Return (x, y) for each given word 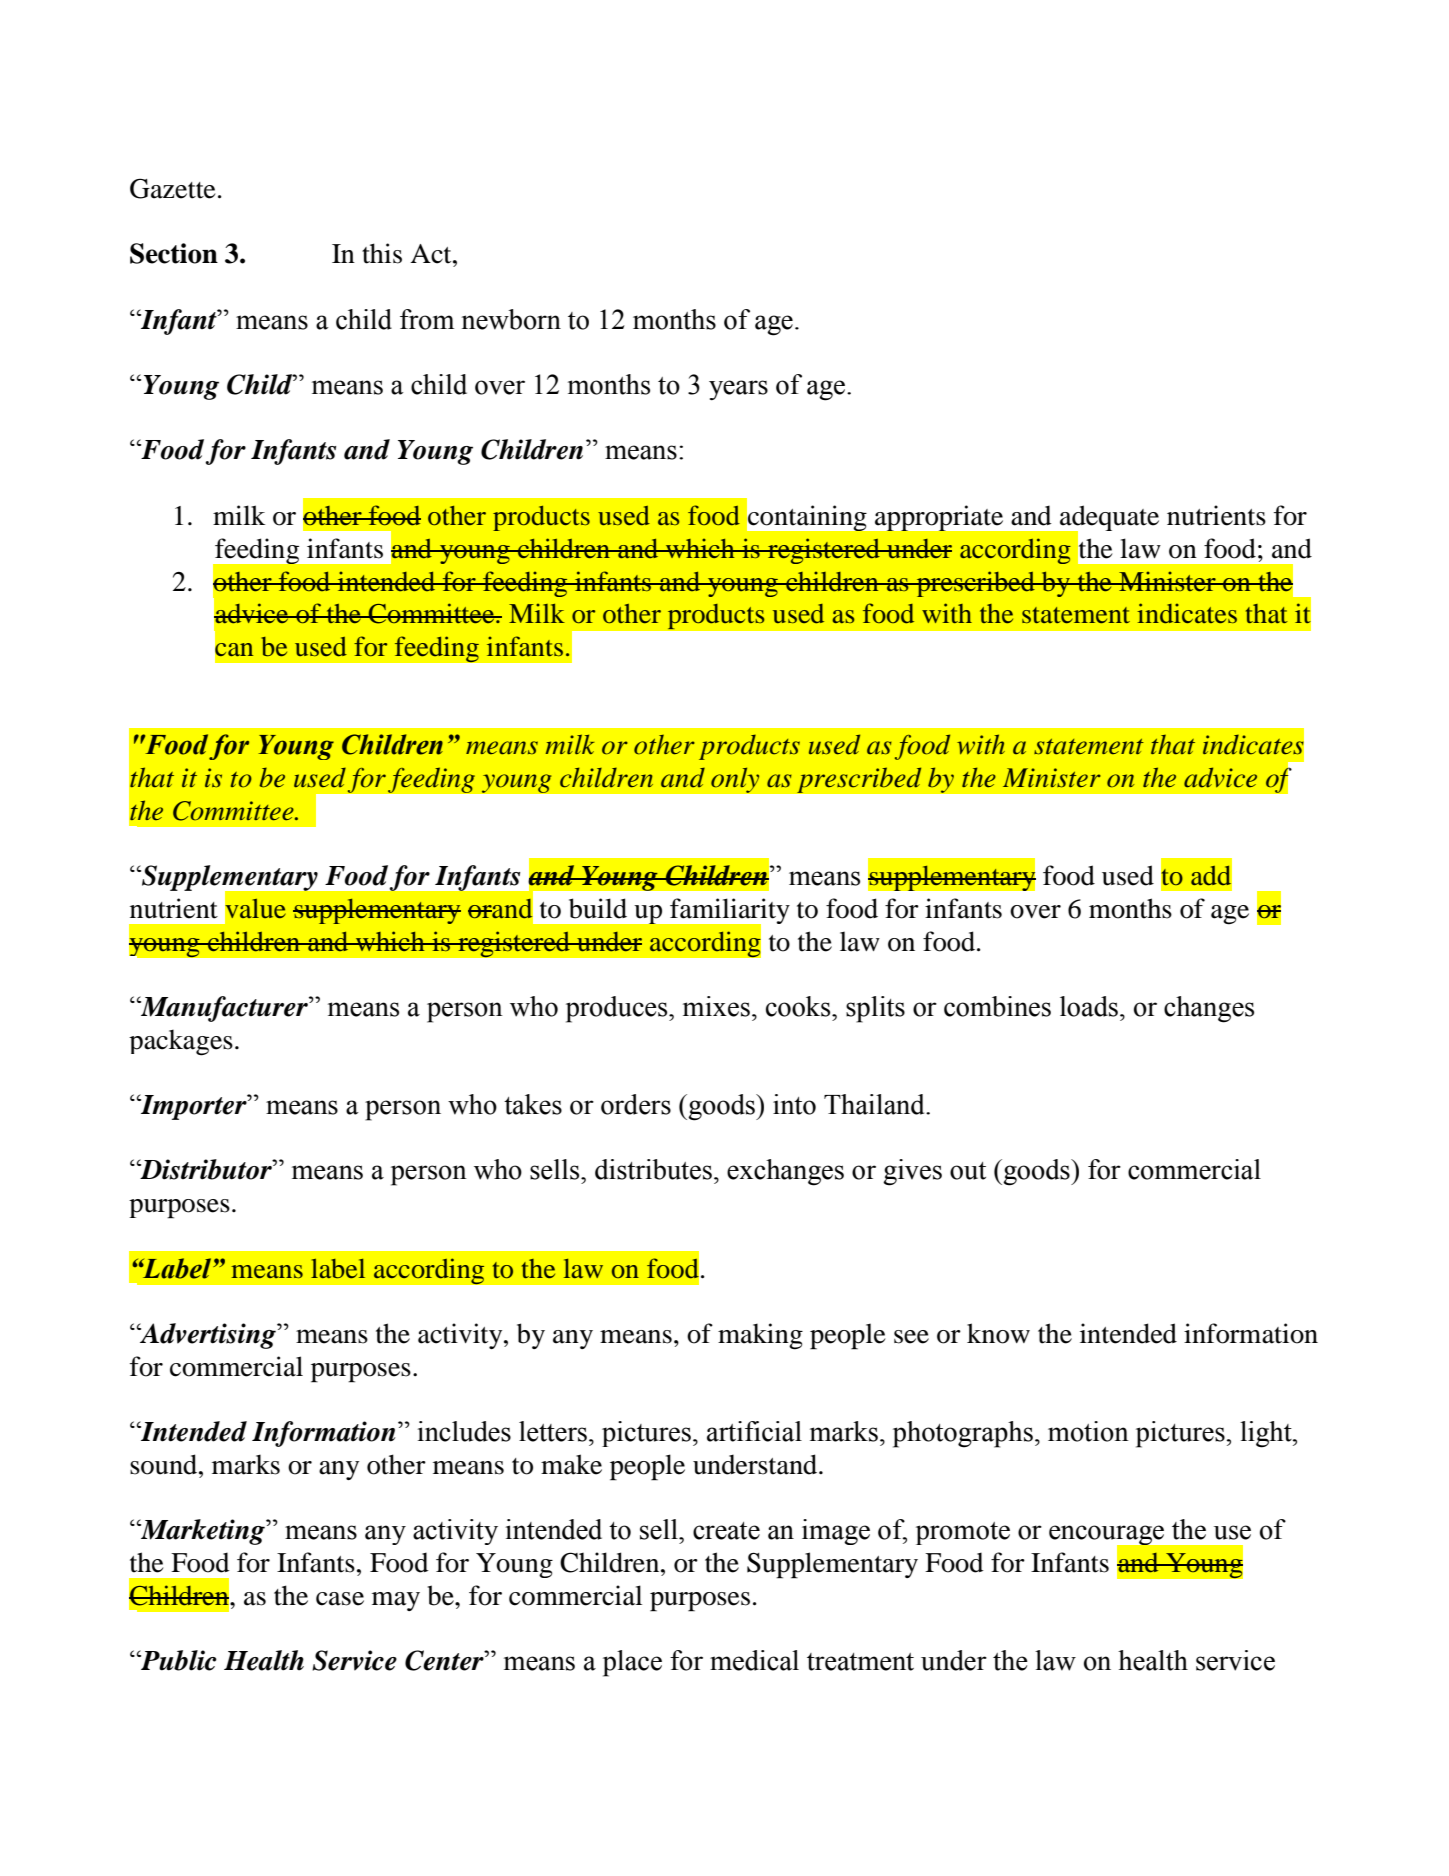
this (382, 253)
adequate (1108, 519)
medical (754, 1660)
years (738, 390)
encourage (1108, 1536)
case (340, 1599)
